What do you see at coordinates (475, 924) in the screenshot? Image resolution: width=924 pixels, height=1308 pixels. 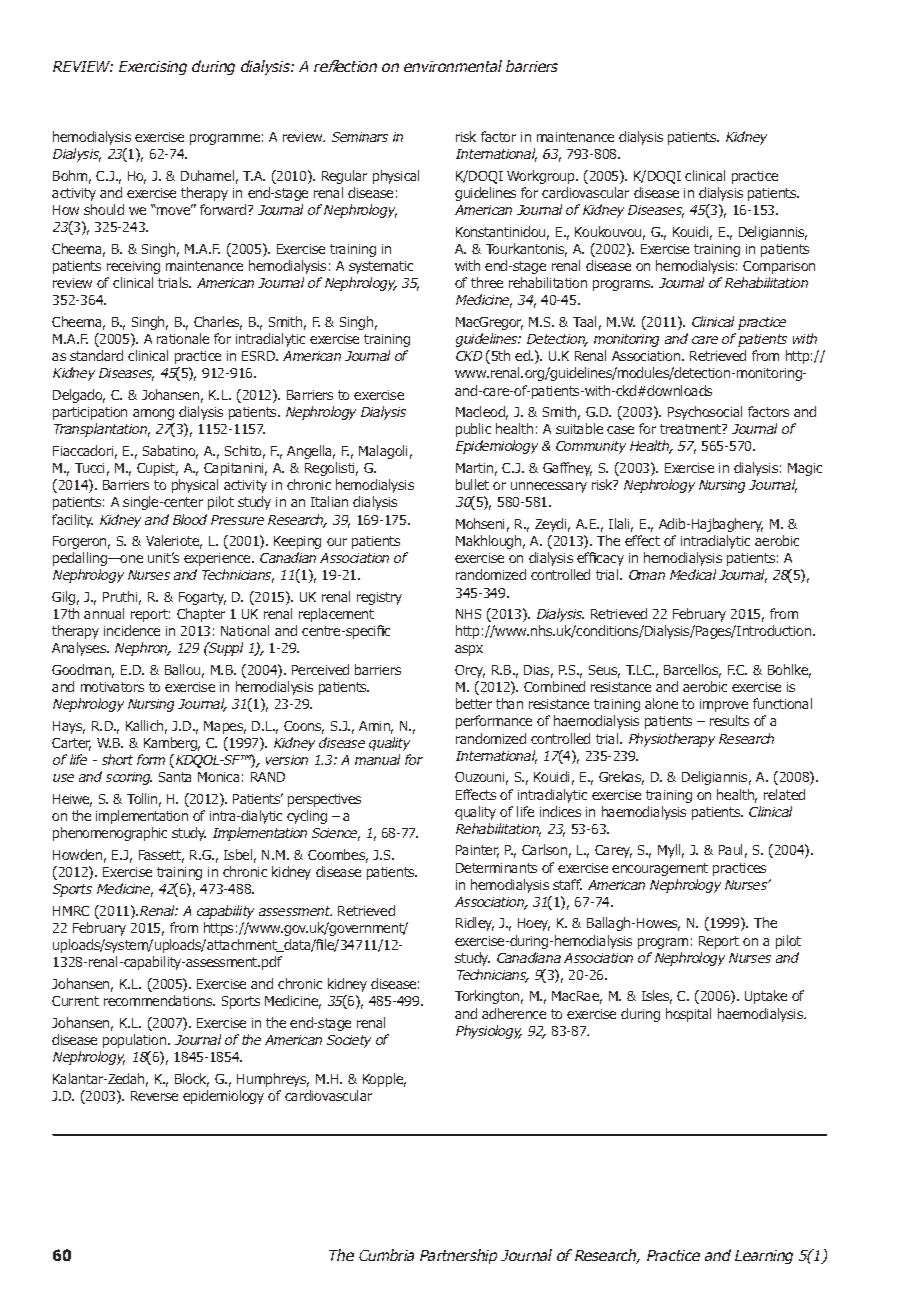 I see `Ridley` at bounding box center [475, 924].
